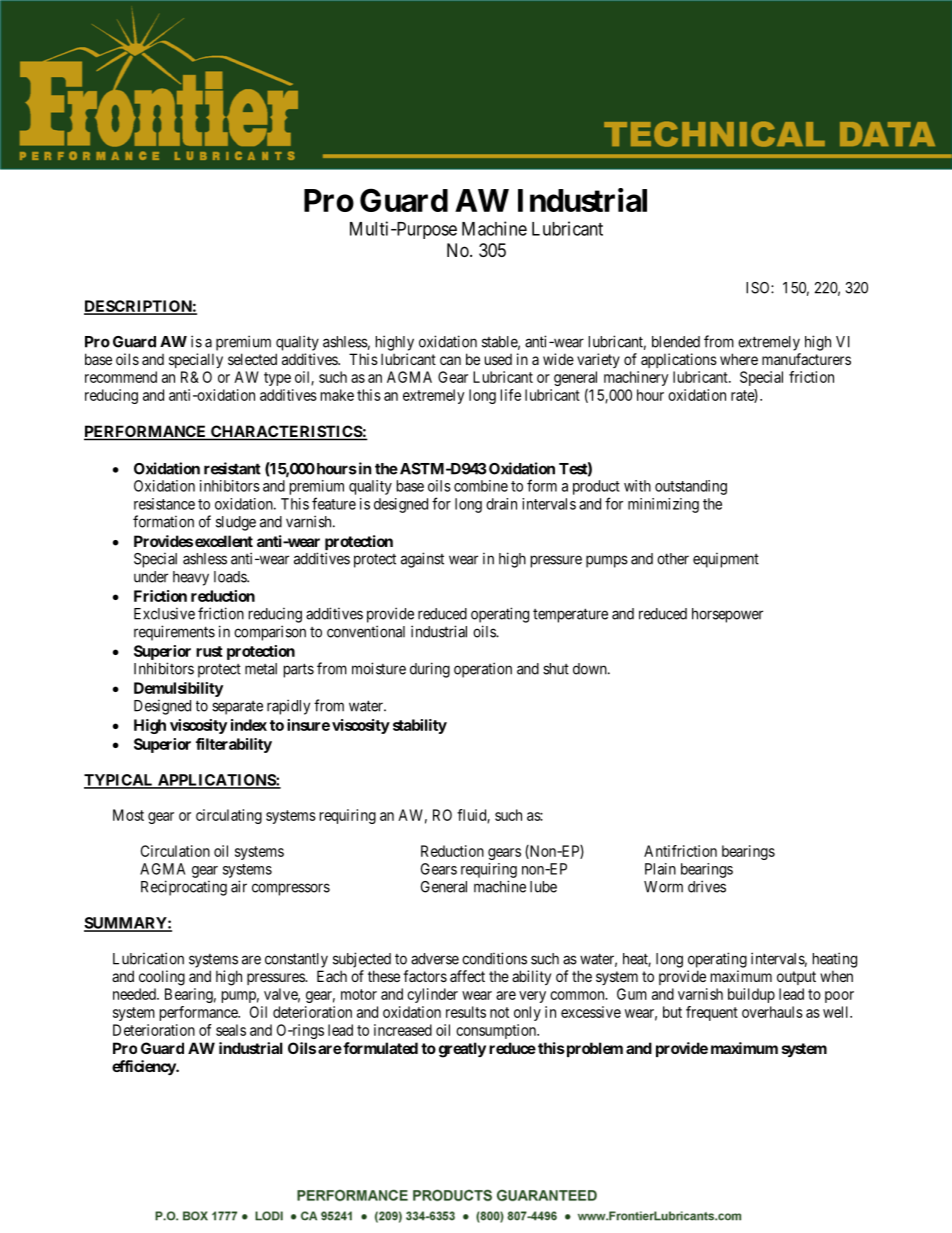  I want to click on seals, so click(231, 1030).
